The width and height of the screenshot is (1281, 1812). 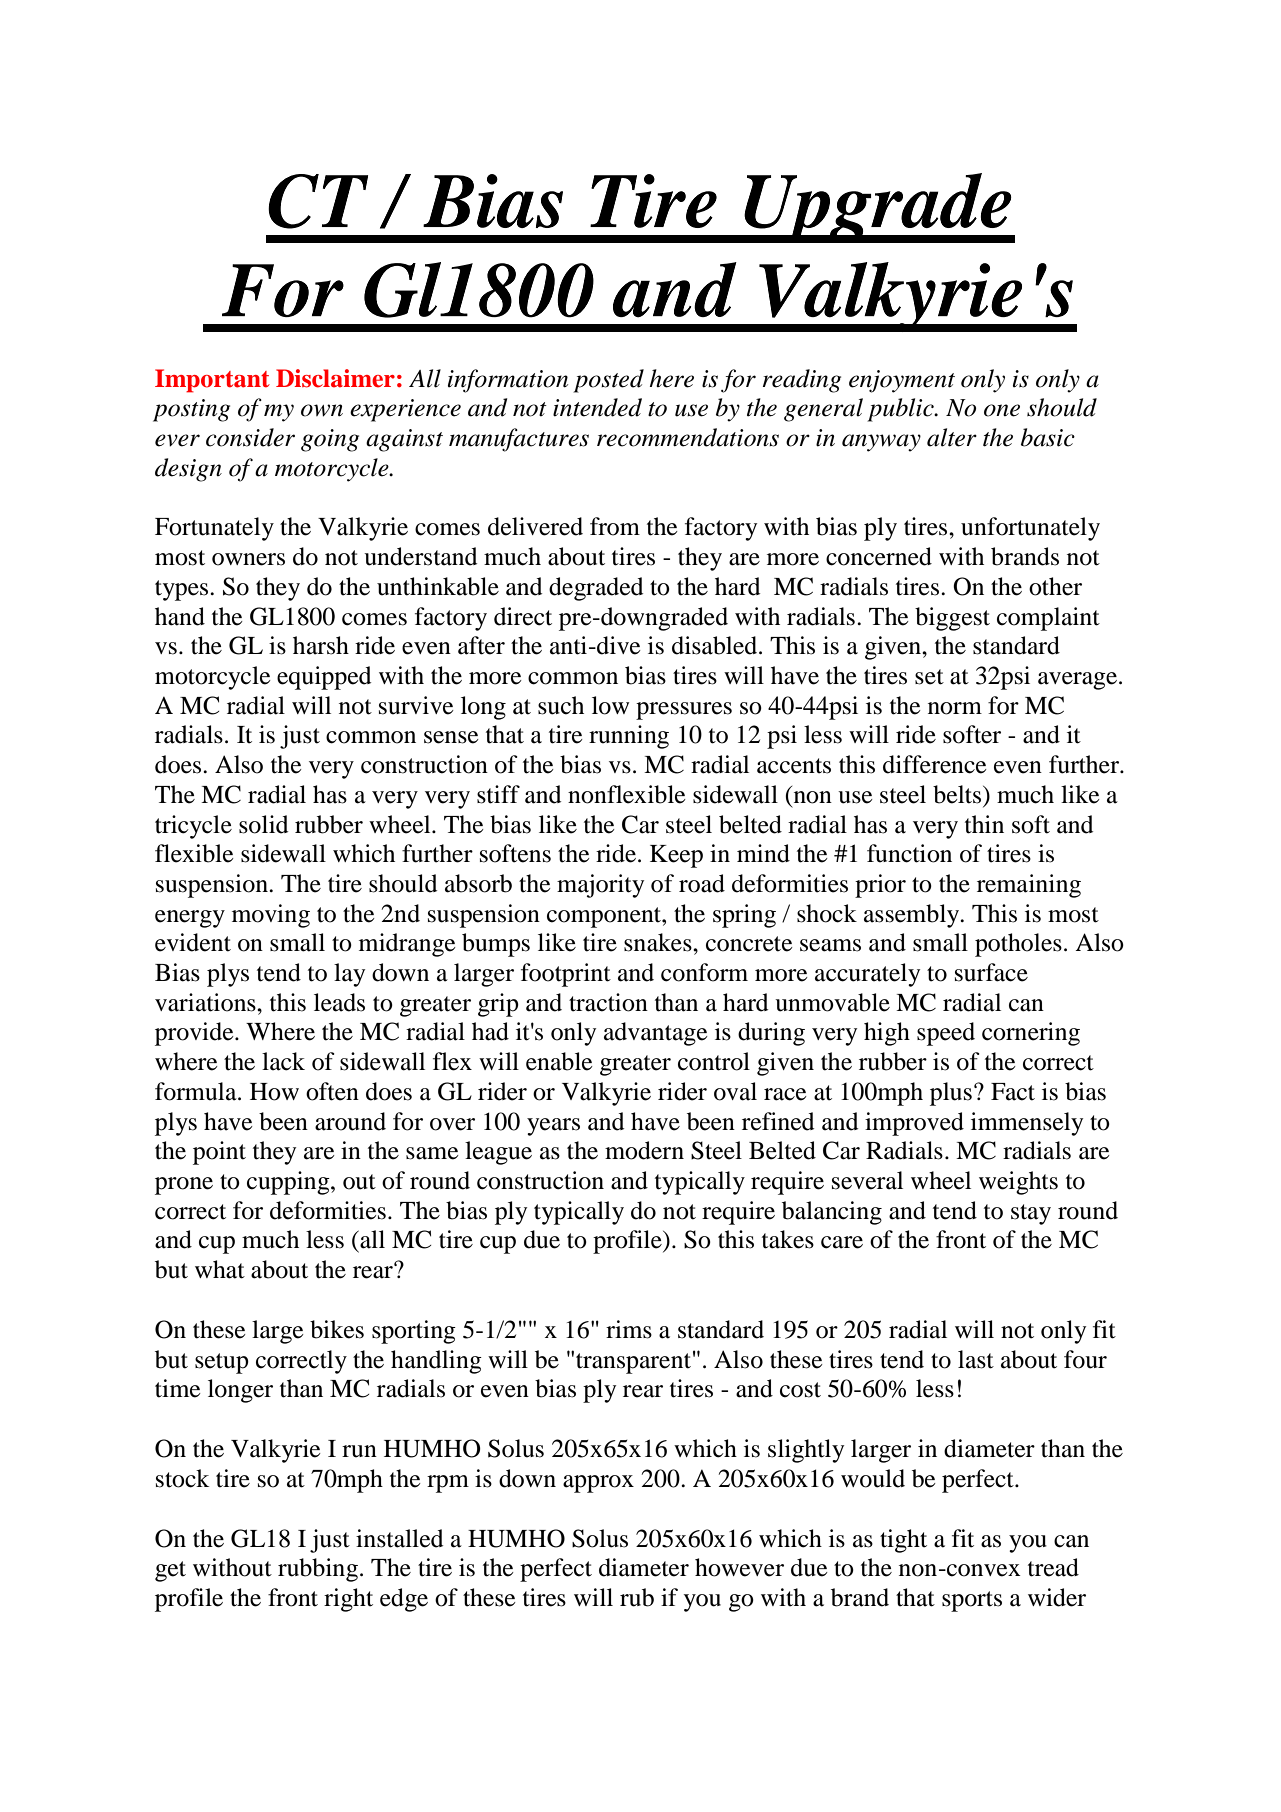 I want to click on plus, so click(x=951, y=1094).
